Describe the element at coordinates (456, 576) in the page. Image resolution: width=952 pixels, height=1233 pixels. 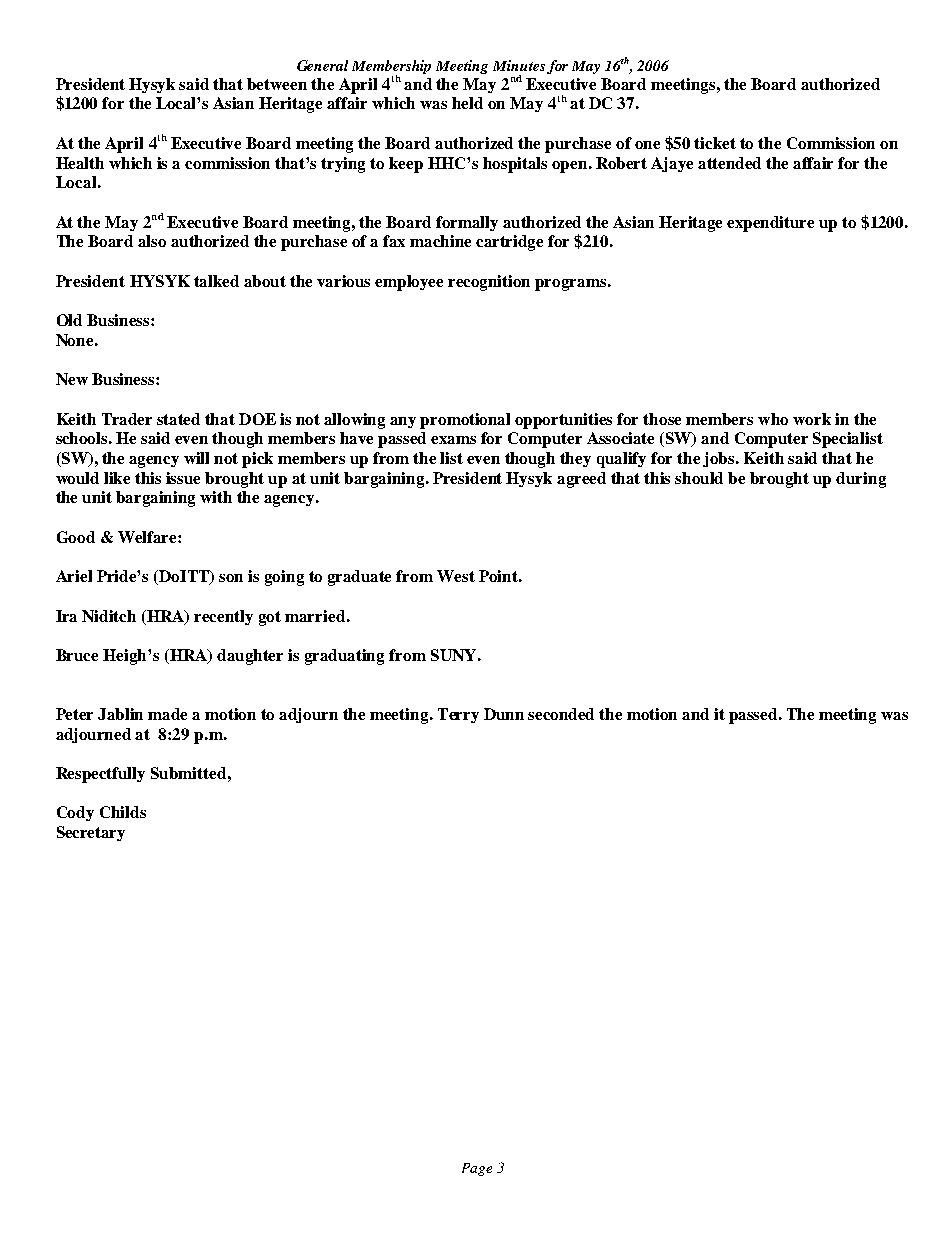
I see `West` at that location.
